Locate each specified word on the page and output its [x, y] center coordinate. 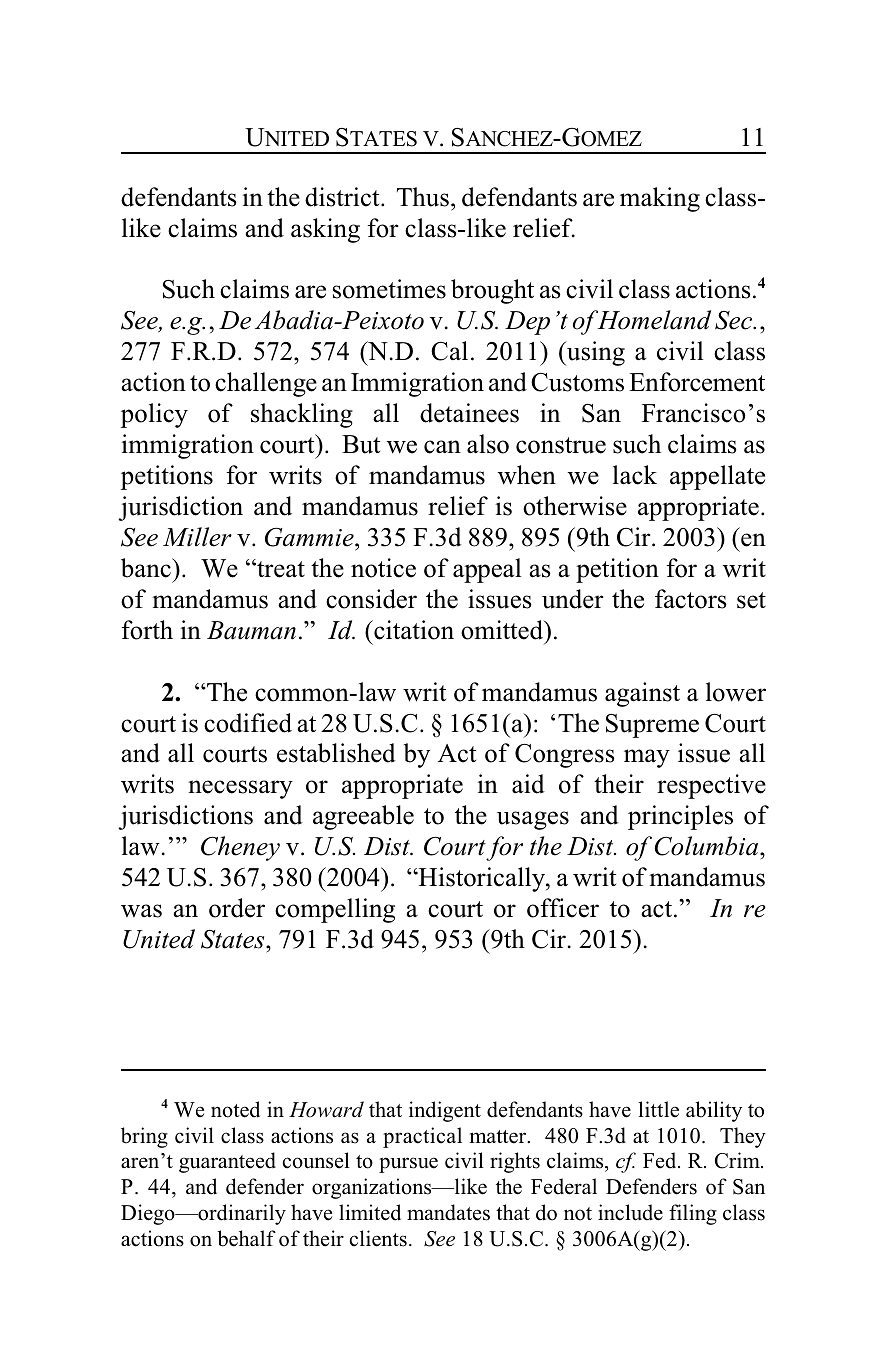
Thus [423, 197]
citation [413, 630]
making [660, 199]
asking [325, 230]
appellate [717, 477]
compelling [335, 910]
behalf [246, 1238]
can [442, 447]
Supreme [652, 726]
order [237, 908]
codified [248, 723]
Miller [197, 537]
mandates [448, 1212]
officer [563, 908]
